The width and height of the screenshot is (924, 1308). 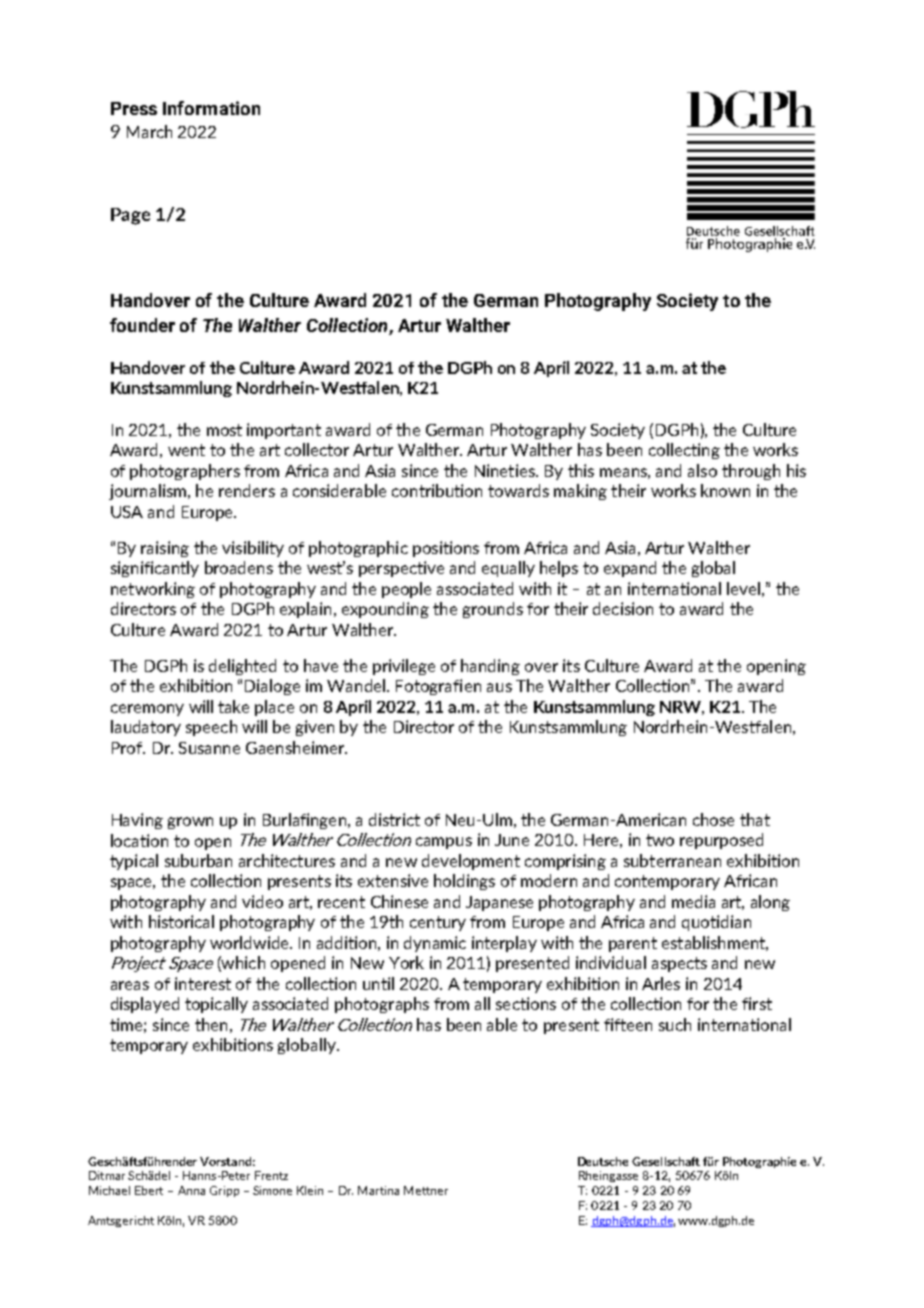 What do you see at coordinates (666, 1161) in the screenshot?
I see `Gesellschaft` at bounding box center [666, 1161].
